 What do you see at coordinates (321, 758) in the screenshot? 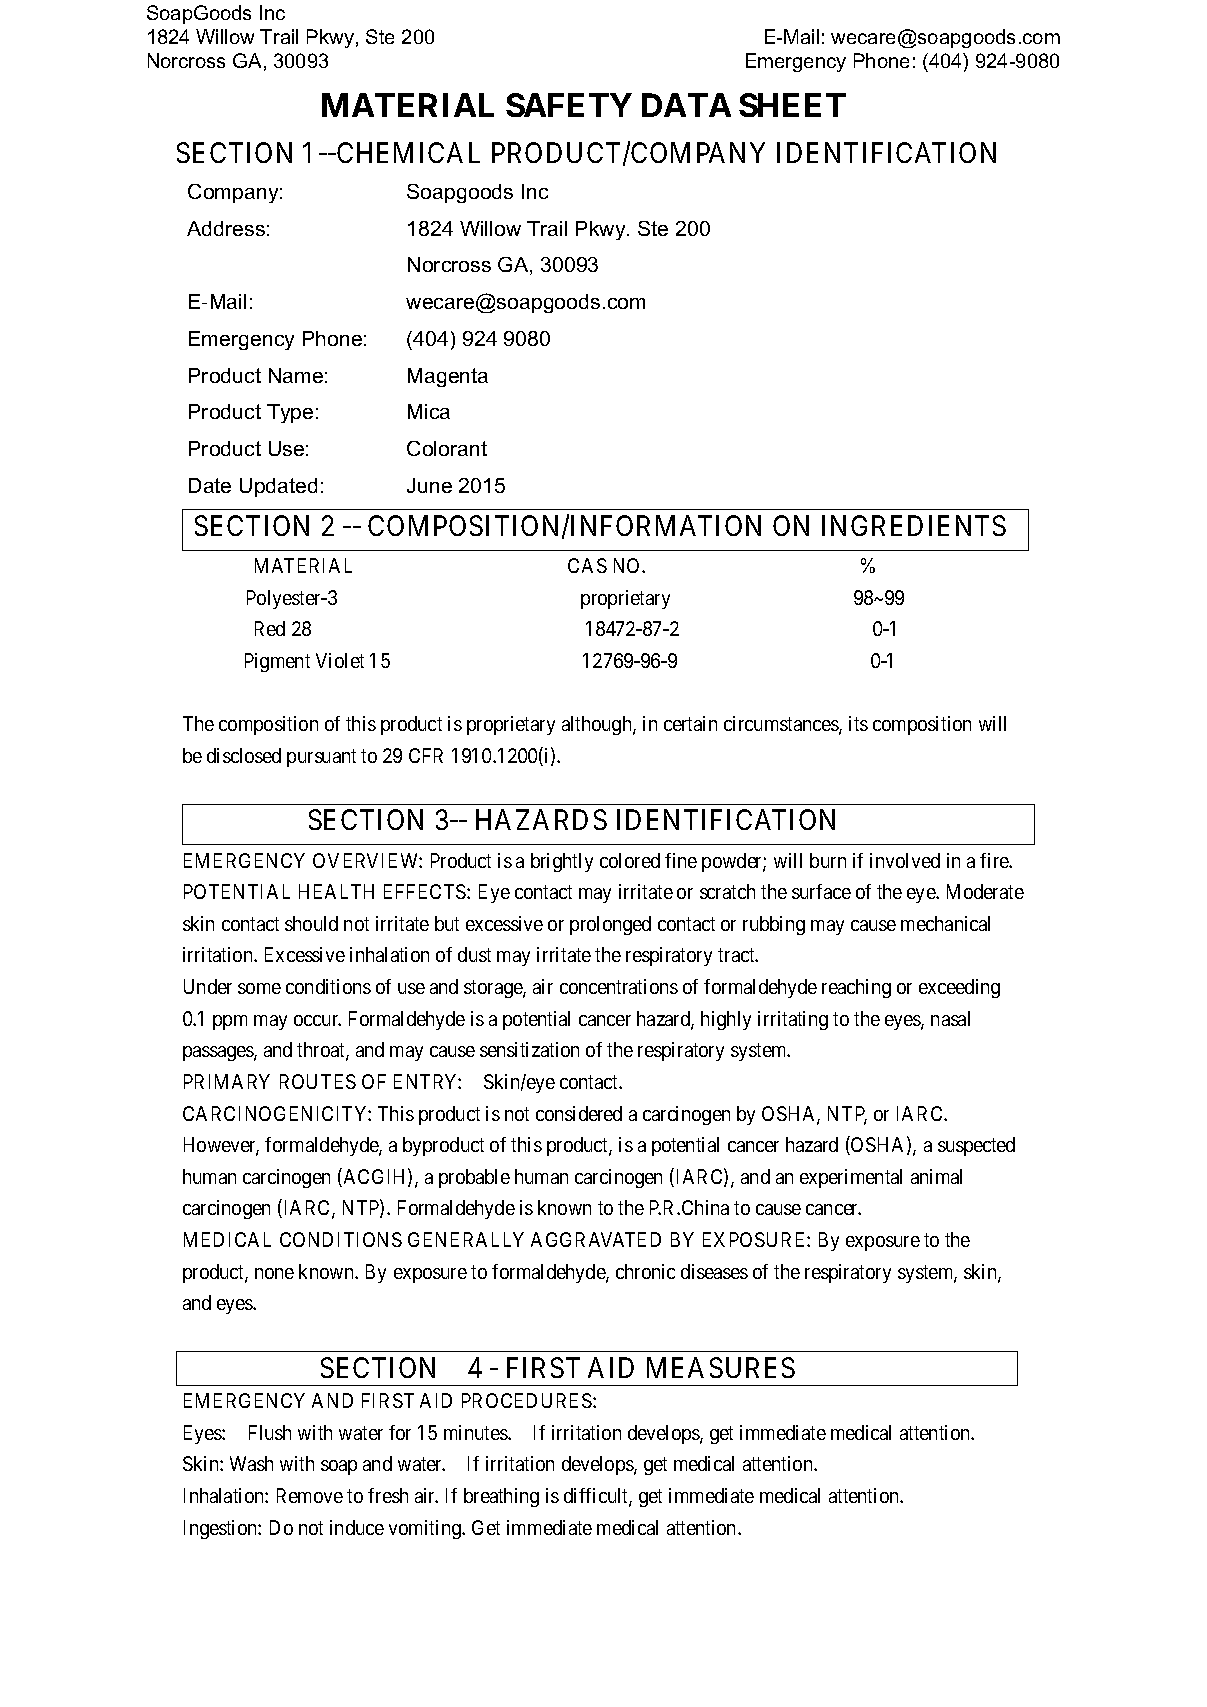
I see `pursuant` at bounding box center [321, 758].
